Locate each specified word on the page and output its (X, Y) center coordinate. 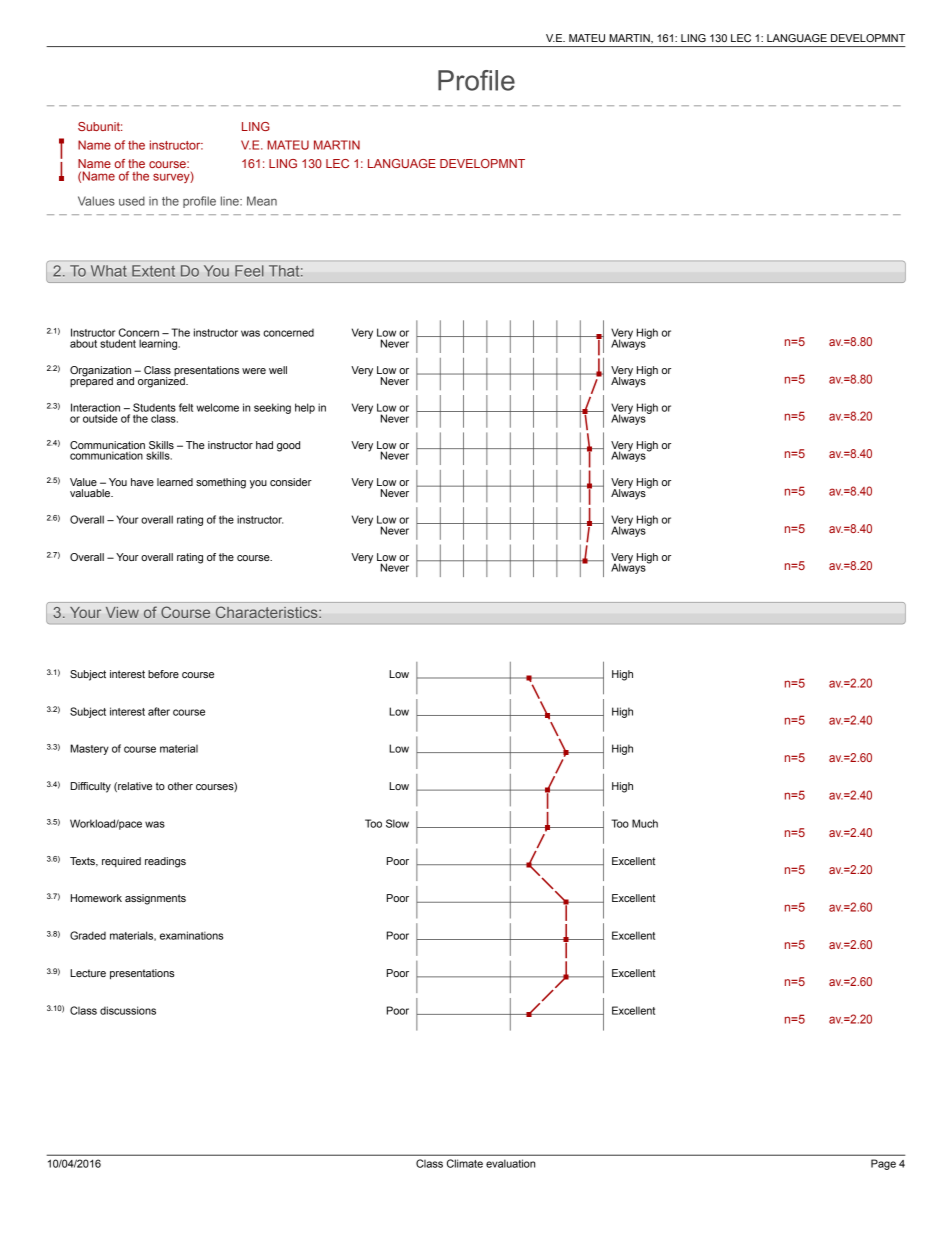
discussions (128, 1010)
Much (645, 823)
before (163, 674)
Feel (249, 271)
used (132, 201)
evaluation (510, 1163)
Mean (262, 201)
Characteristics (268, 612)
